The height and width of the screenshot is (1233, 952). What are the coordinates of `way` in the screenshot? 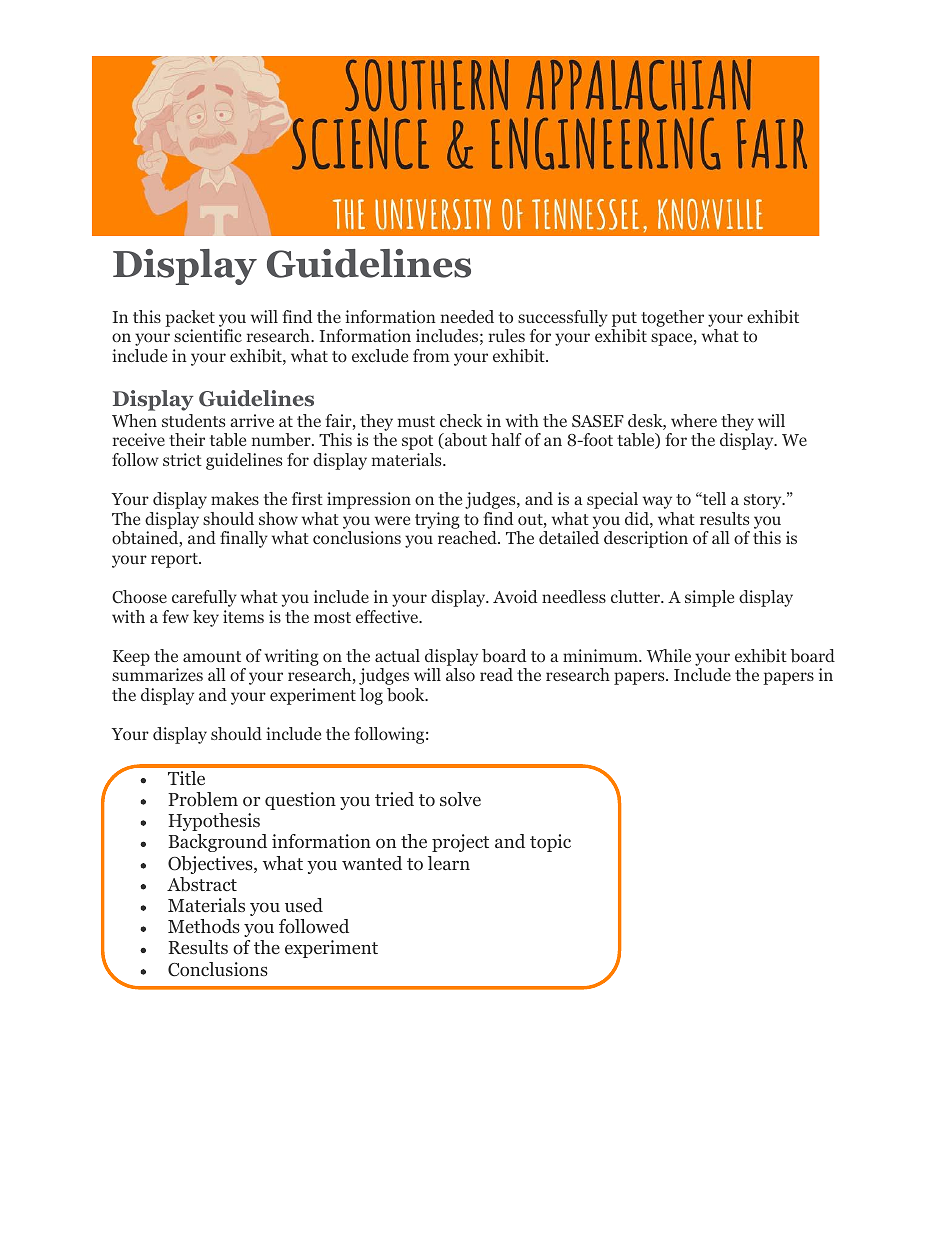 It's located at (657, 502).
